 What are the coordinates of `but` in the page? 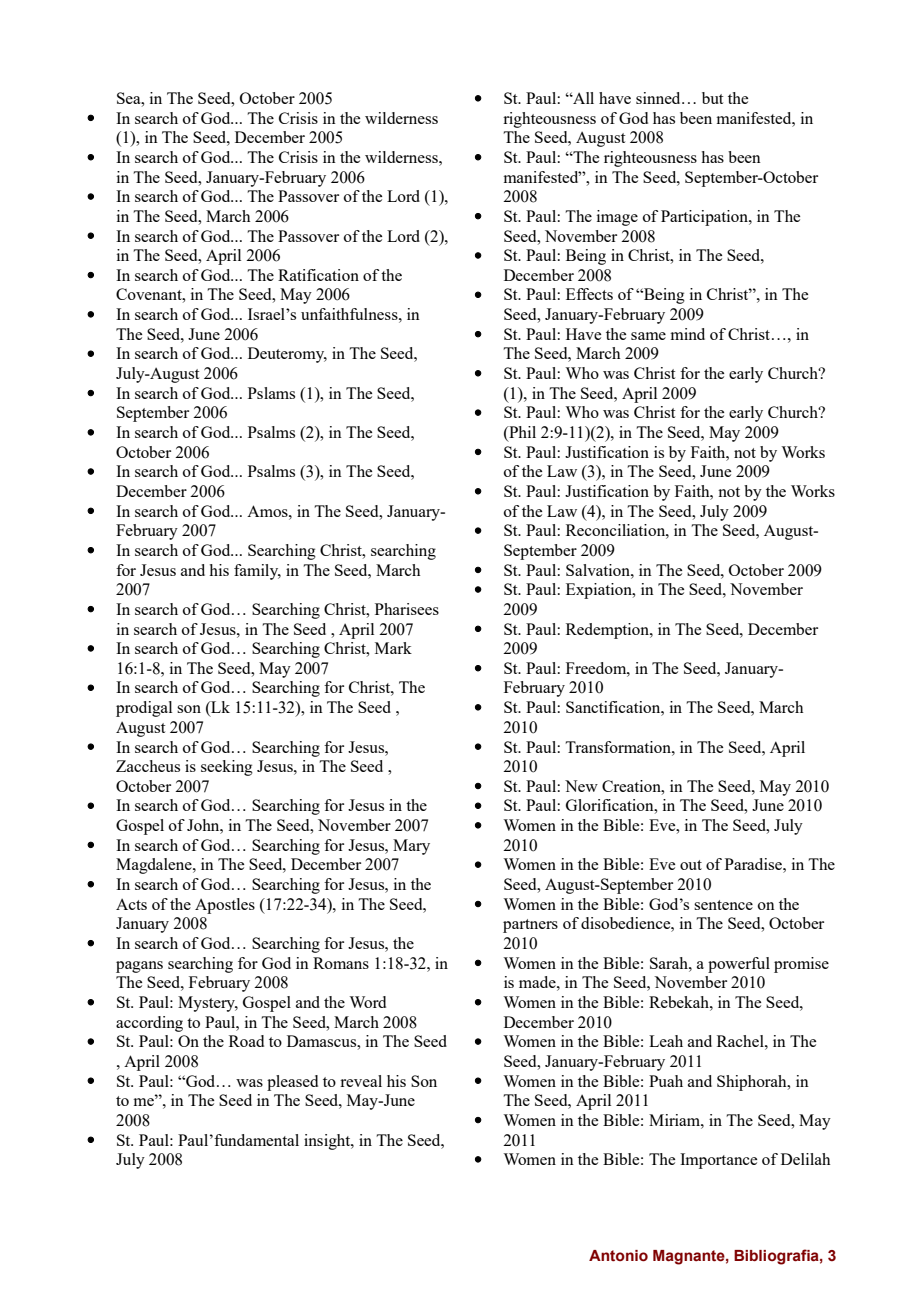 It's located at (712, 98).
